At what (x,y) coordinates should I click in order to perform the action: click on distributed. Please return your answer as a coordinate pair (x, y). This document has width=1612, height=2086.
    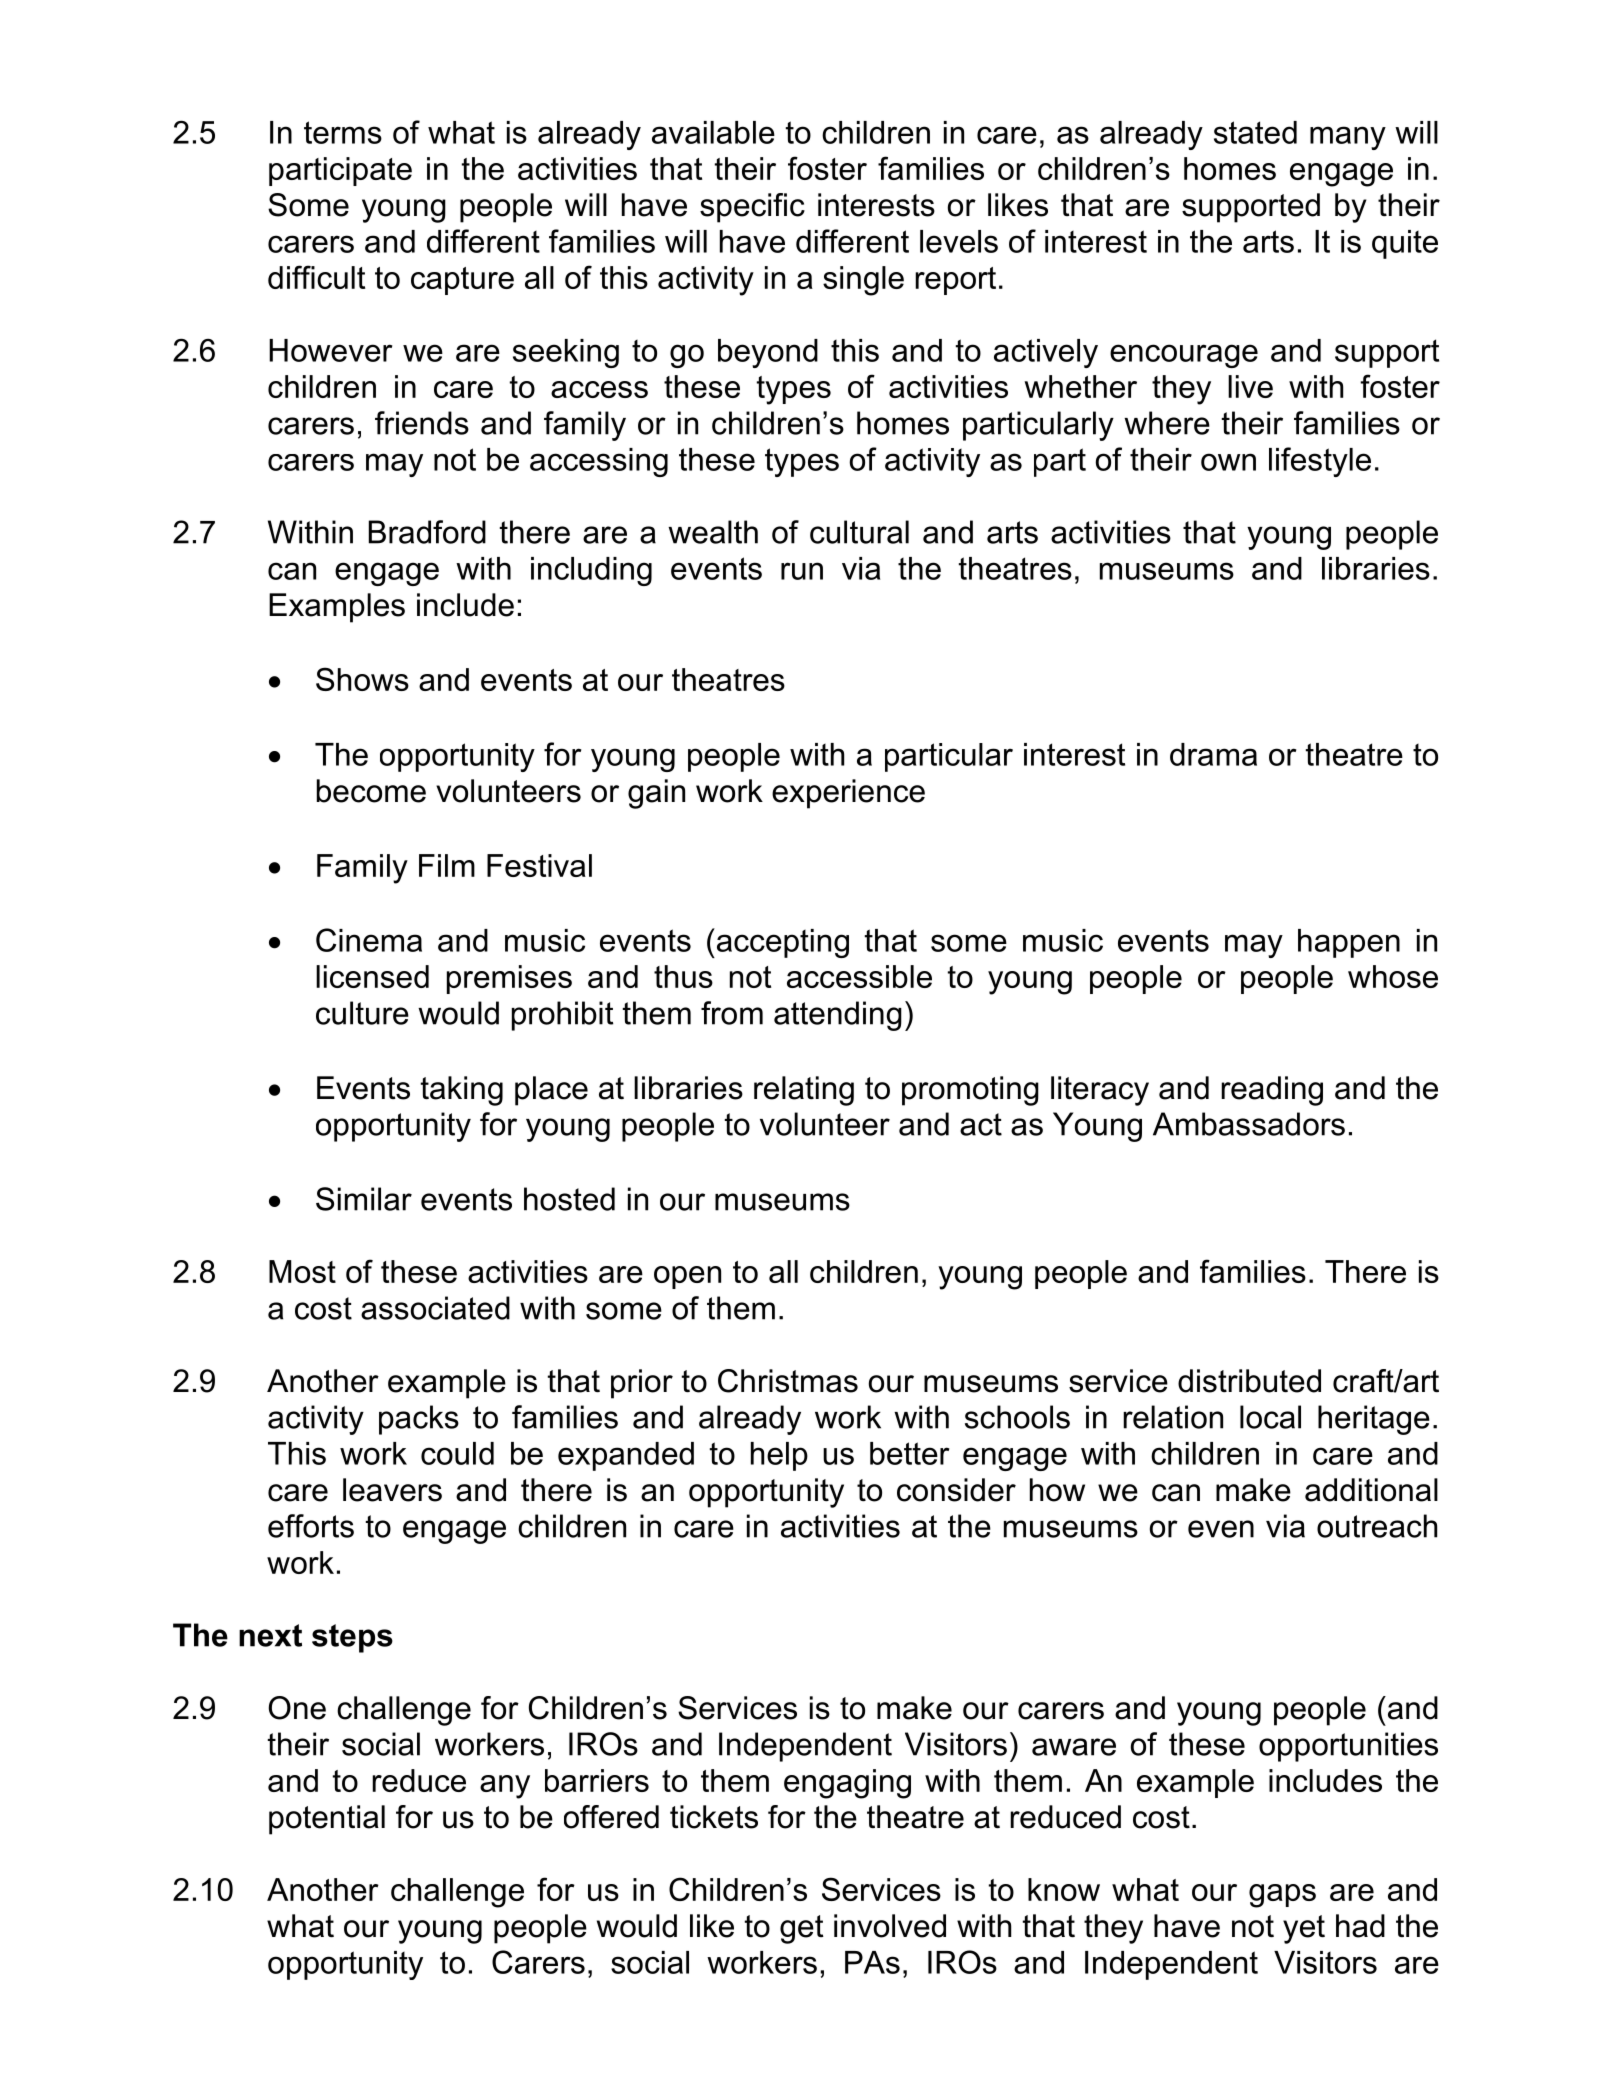
    Looking at the image, I should click on (1249, 1381).
